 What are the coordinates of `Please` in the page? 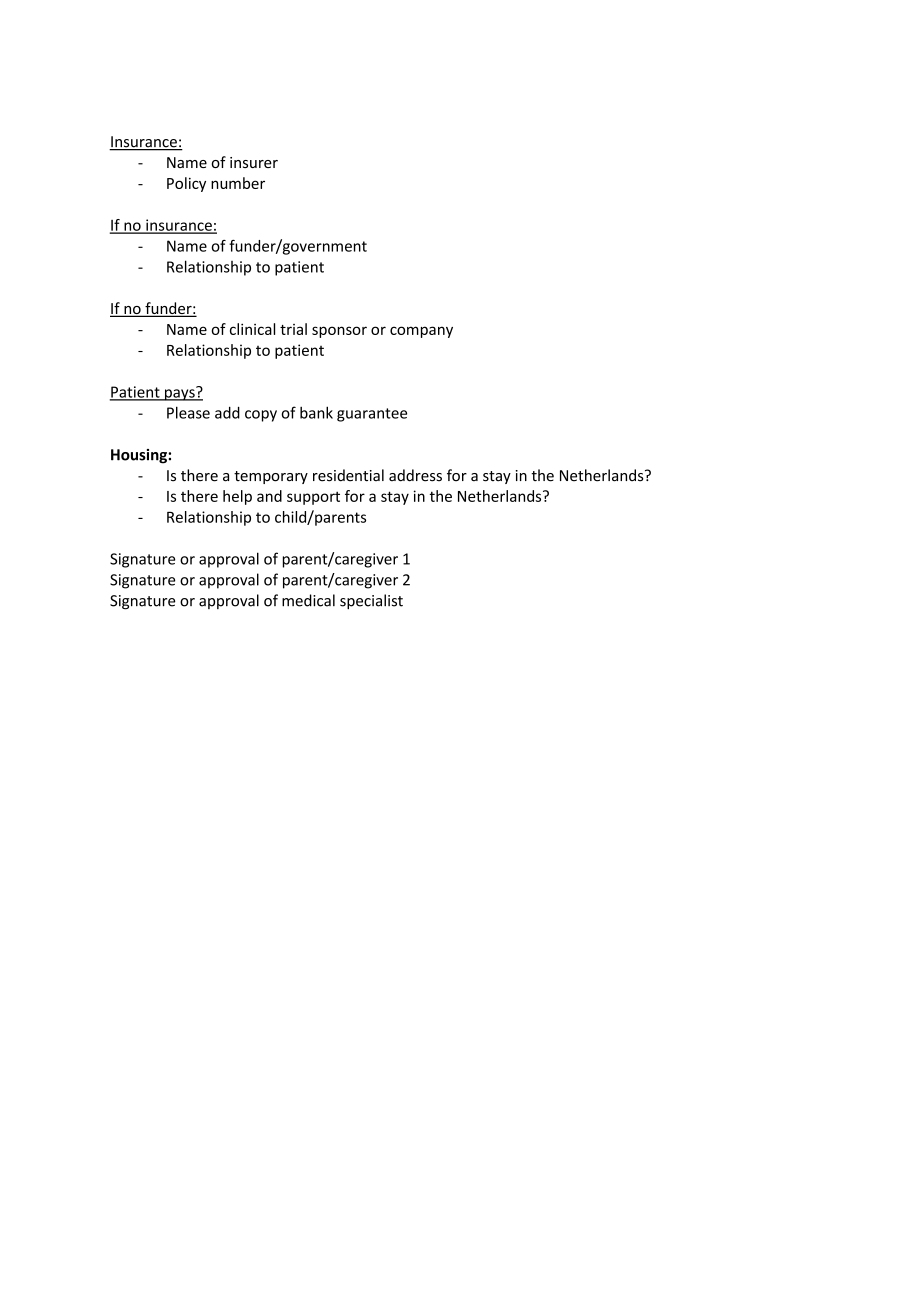 It's located at (188, 412).
